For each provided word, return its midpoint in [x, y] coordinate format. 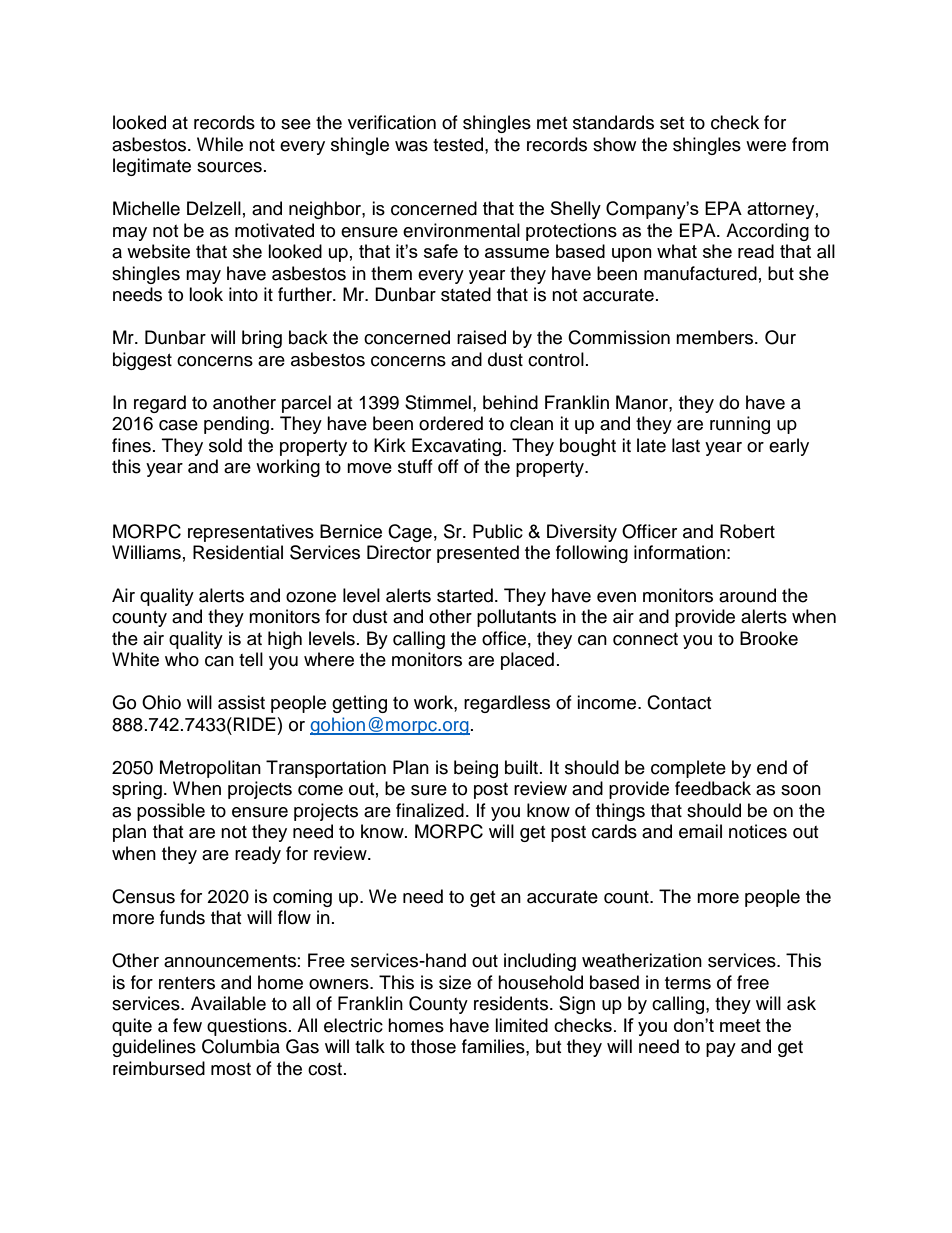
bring [262, 339]
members [716, 337]
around [747, 595]
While [220, 144]
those [433, 1046]
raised [481, 337]
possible [171, 812]
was [411, 146]
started [465, 595]
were [766, 146]
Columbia [241, 1046]
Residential [238, 552]
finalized [430, 810]
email [700, 831]
